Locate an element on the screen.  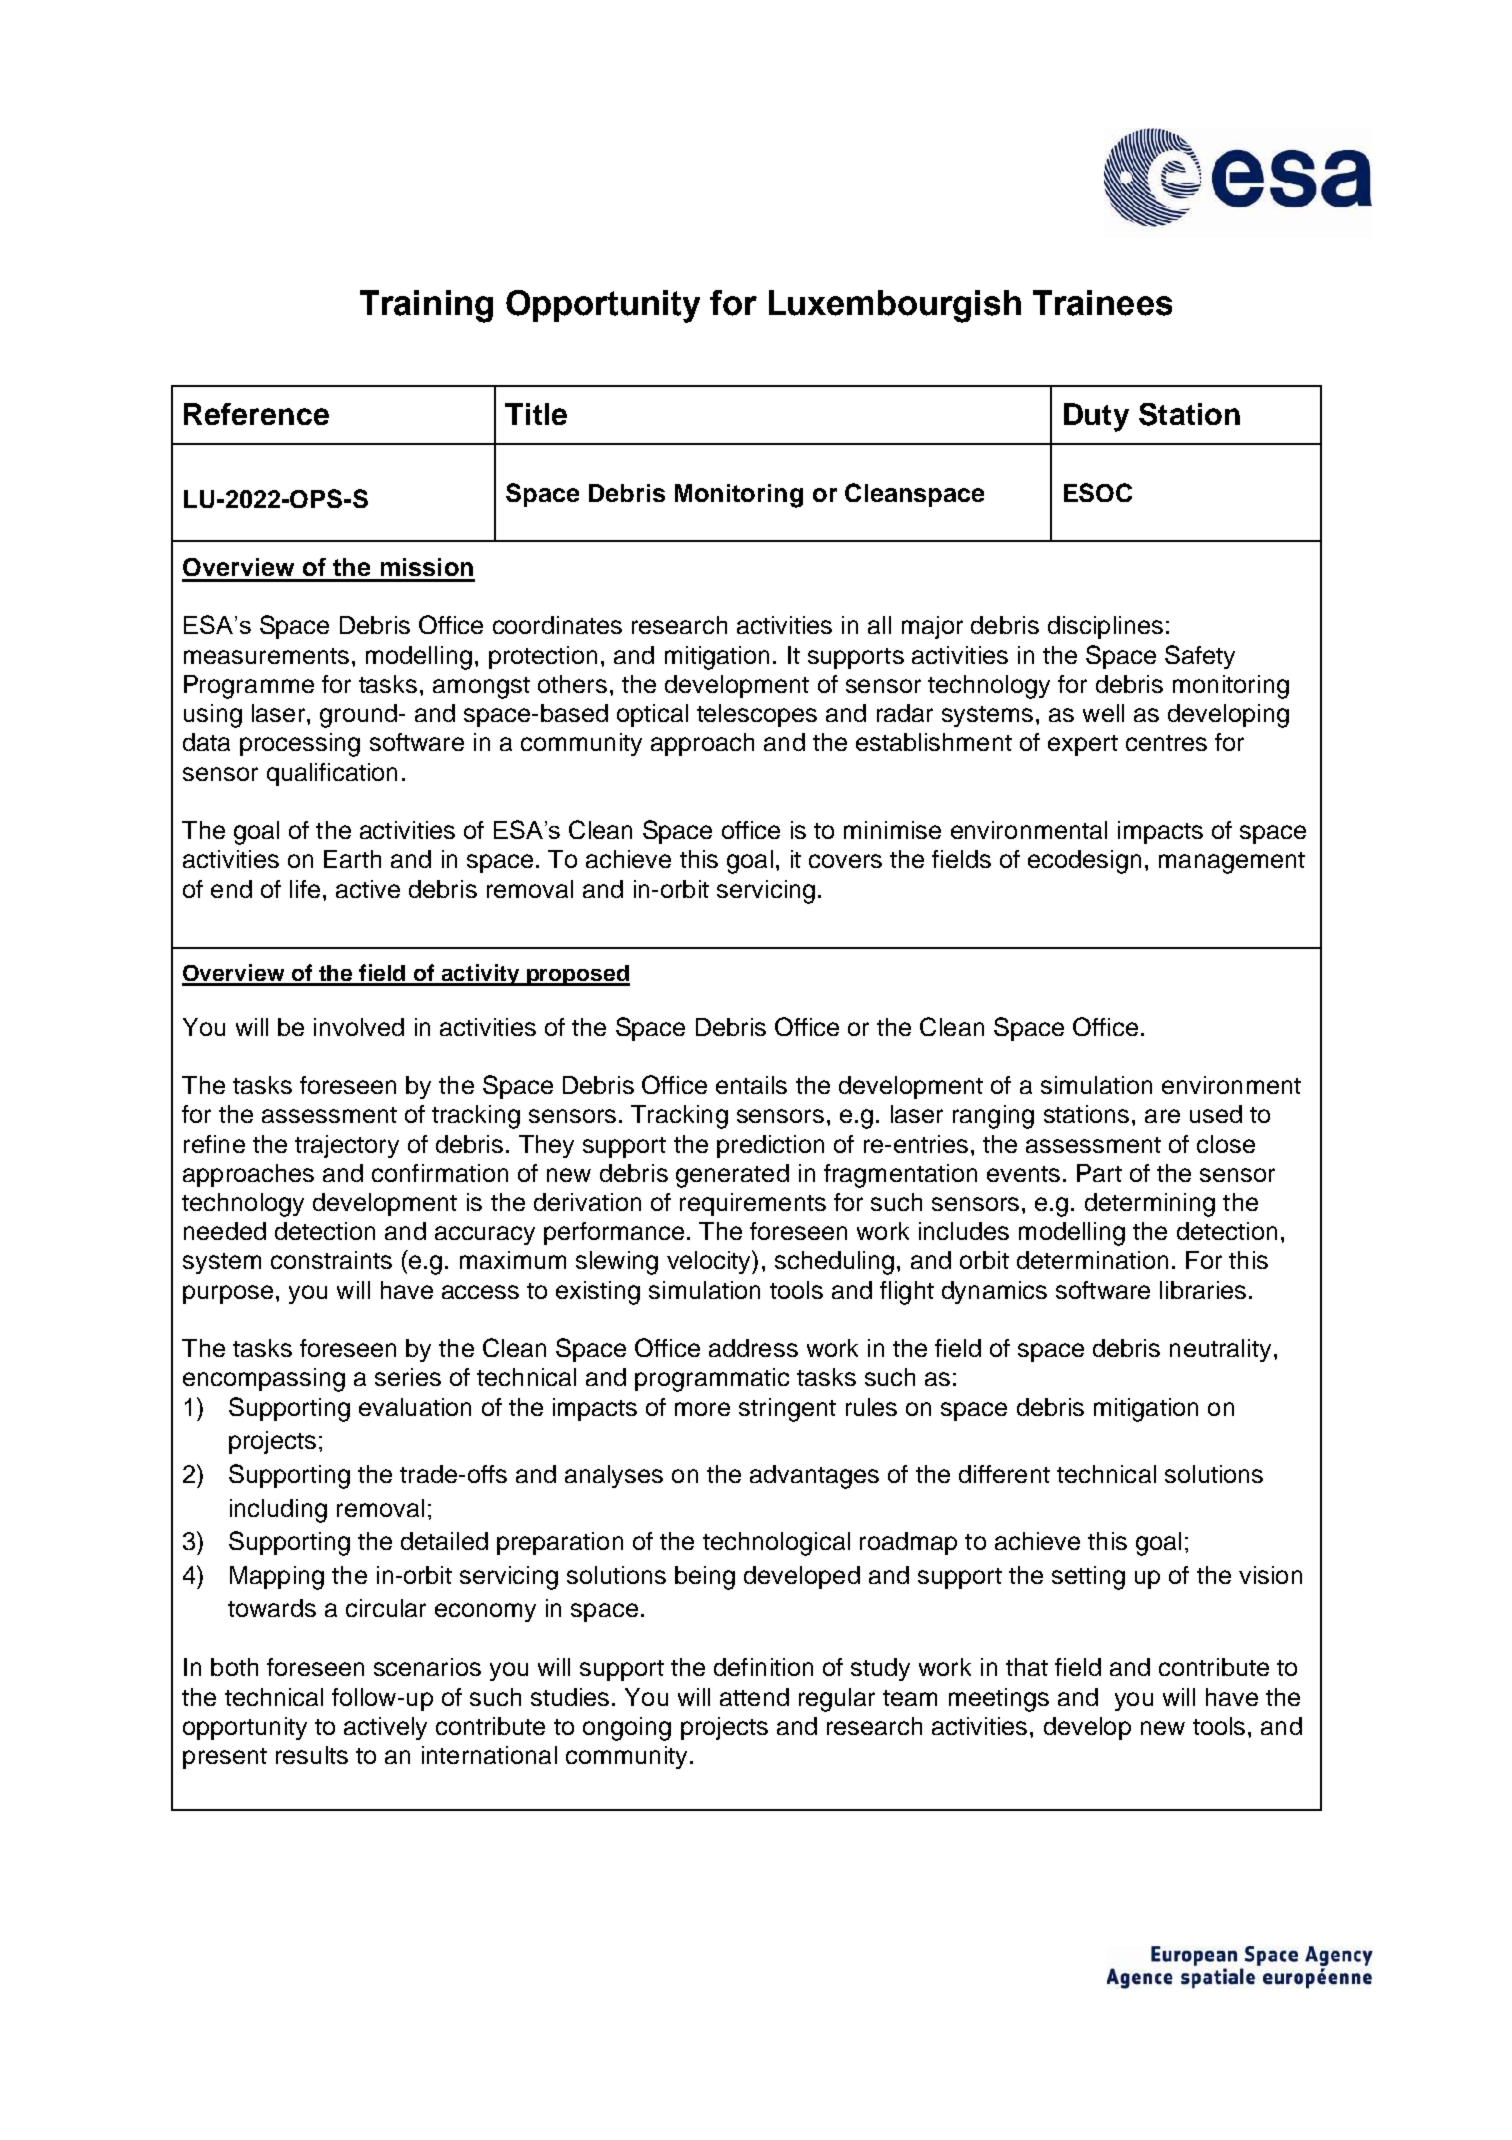
disciplines is located at coordinates (1105, 627).
